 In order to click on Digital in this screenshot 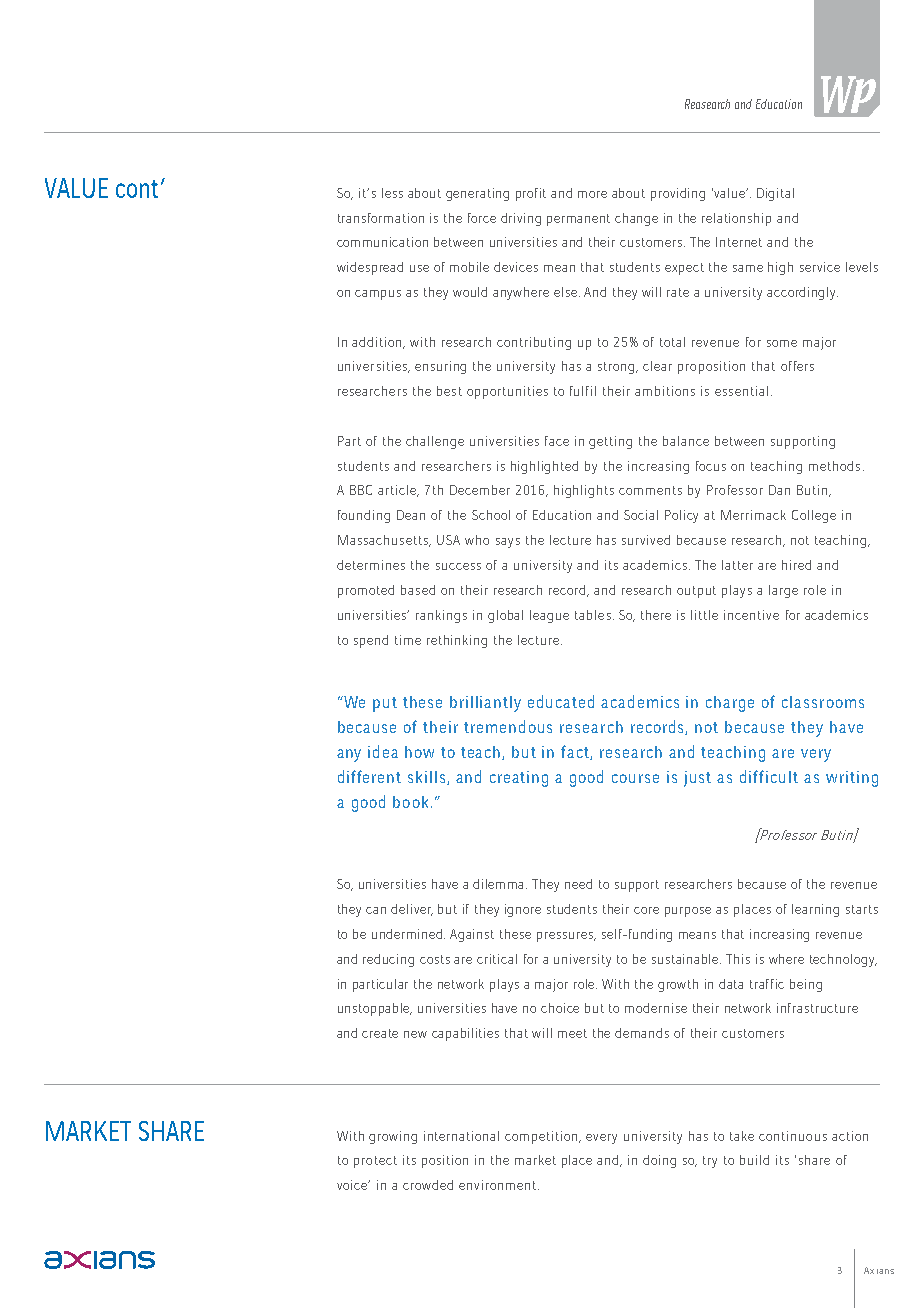, I will do `click(775, 194)`.
